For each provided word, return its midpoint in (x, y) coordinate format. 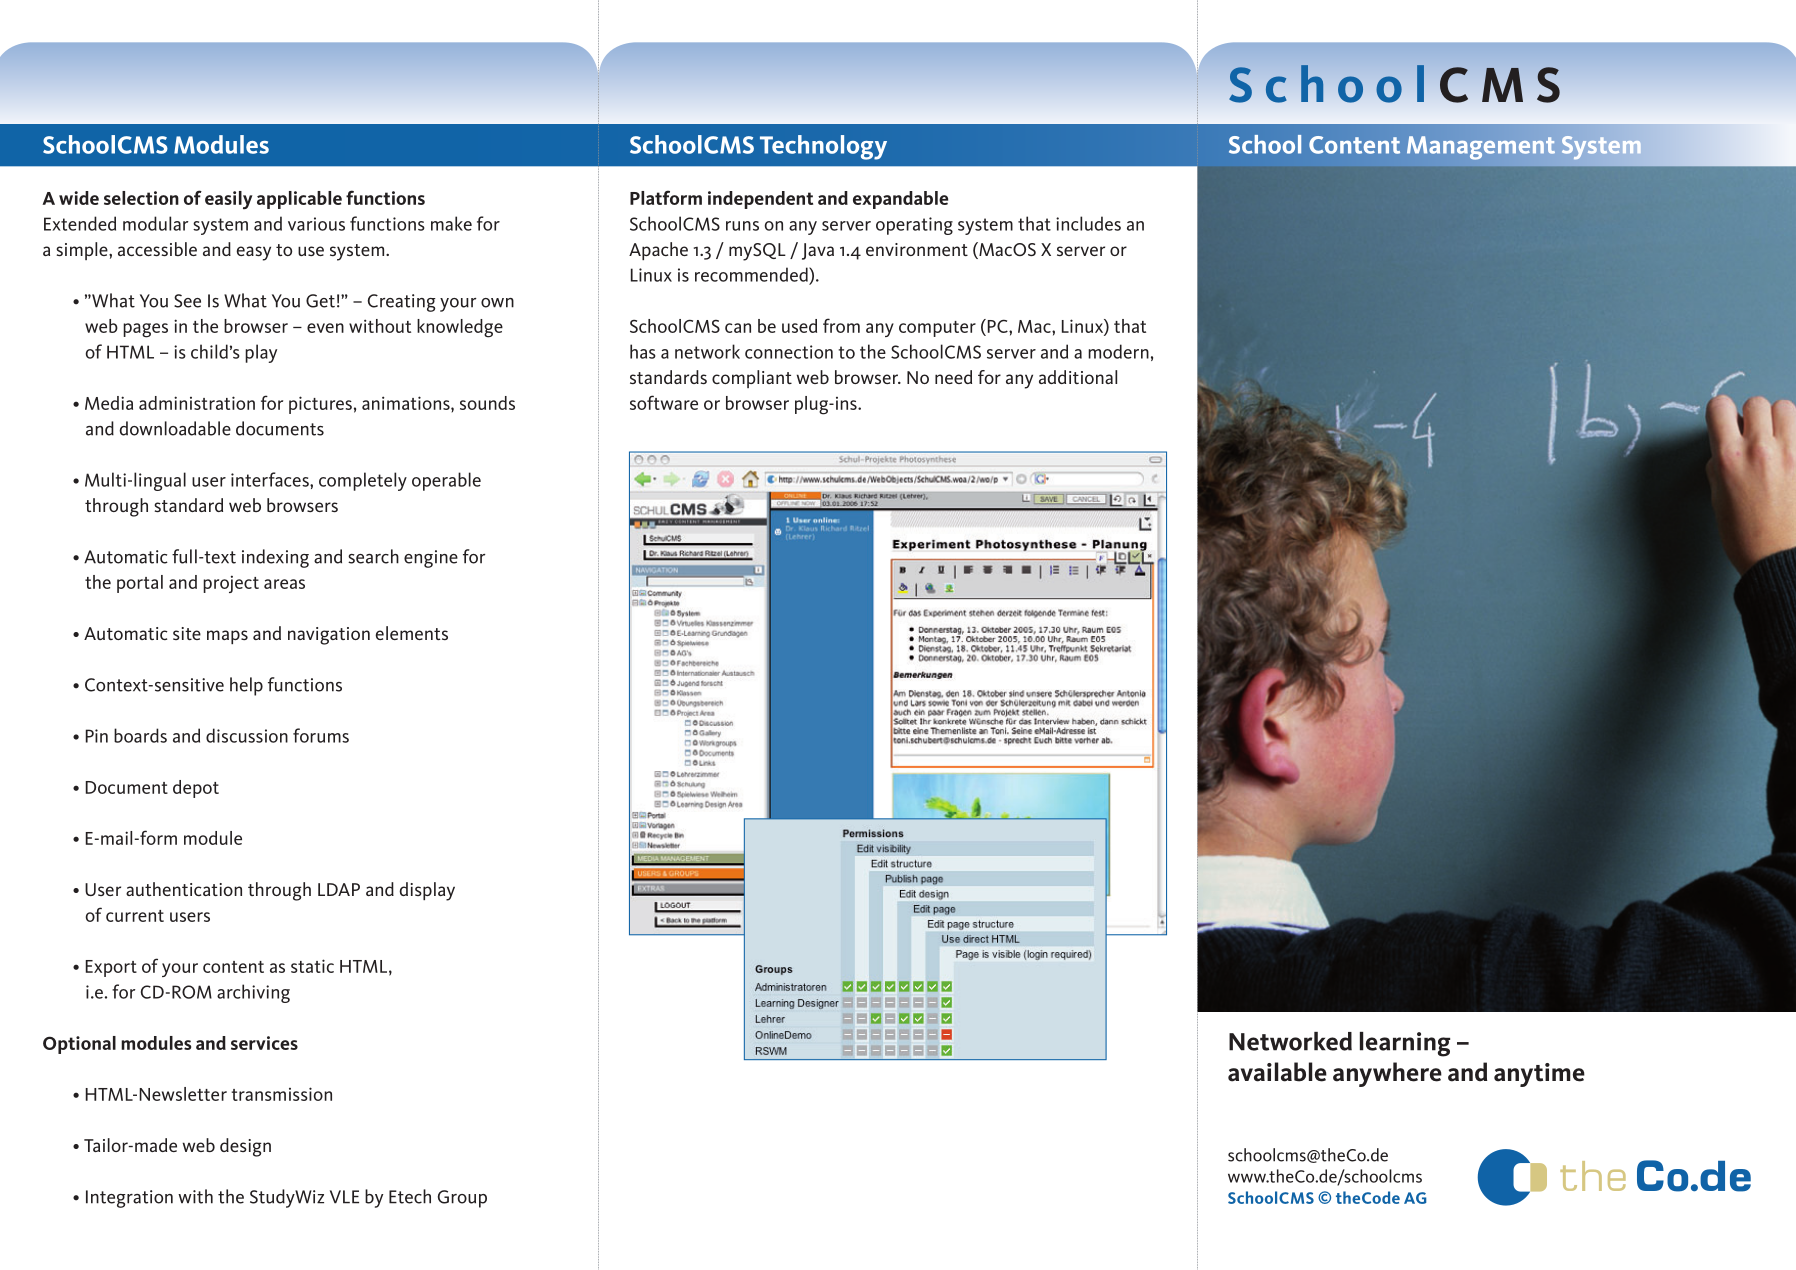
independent (760, 200)
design (245, 1147)
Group (462, 1199)
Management (1481, 148)
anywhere (1387, 1074)
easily (228, 200)
